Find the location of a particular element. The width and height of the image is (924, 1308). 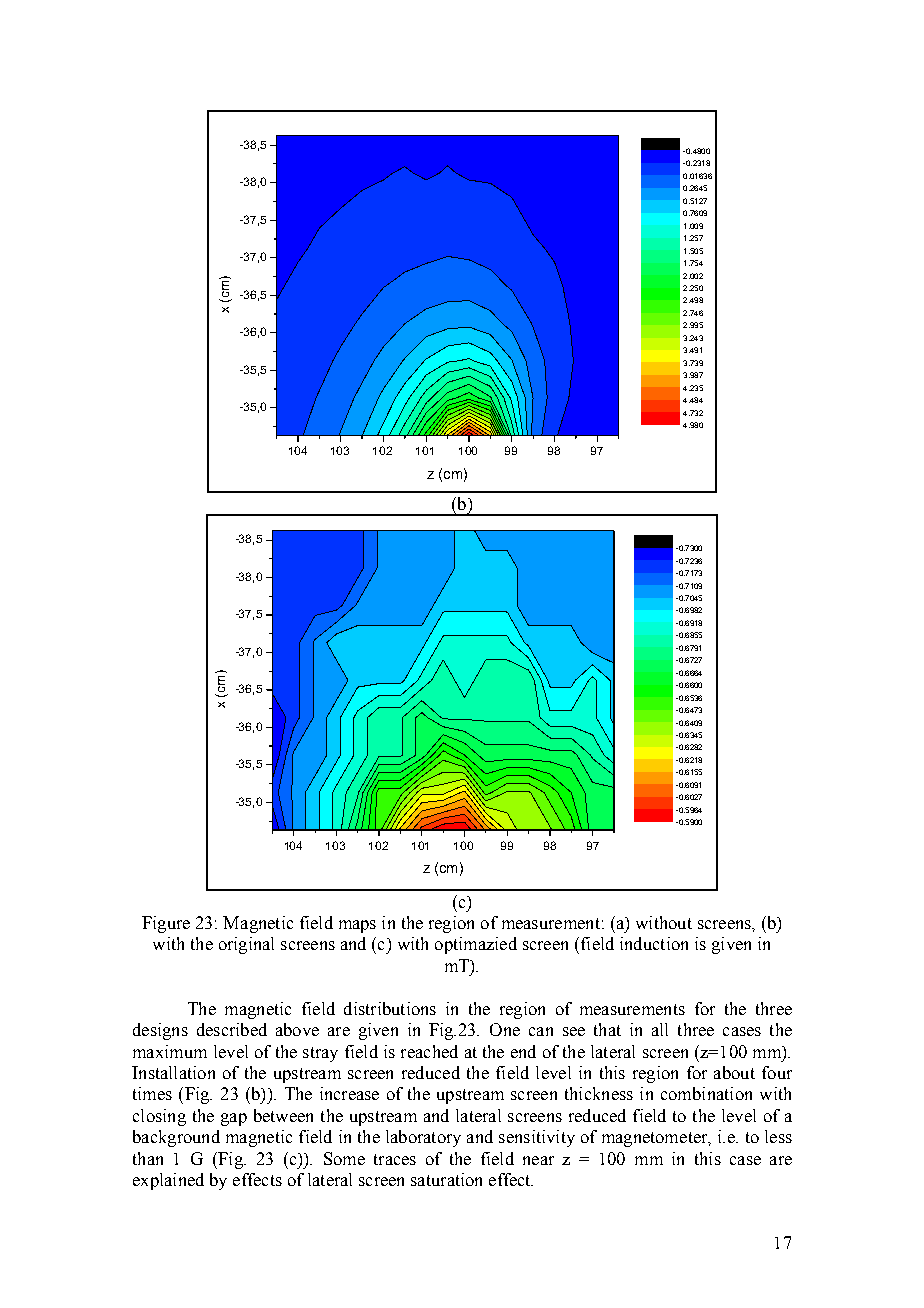

Figure is located at coordinates (166, 924).
